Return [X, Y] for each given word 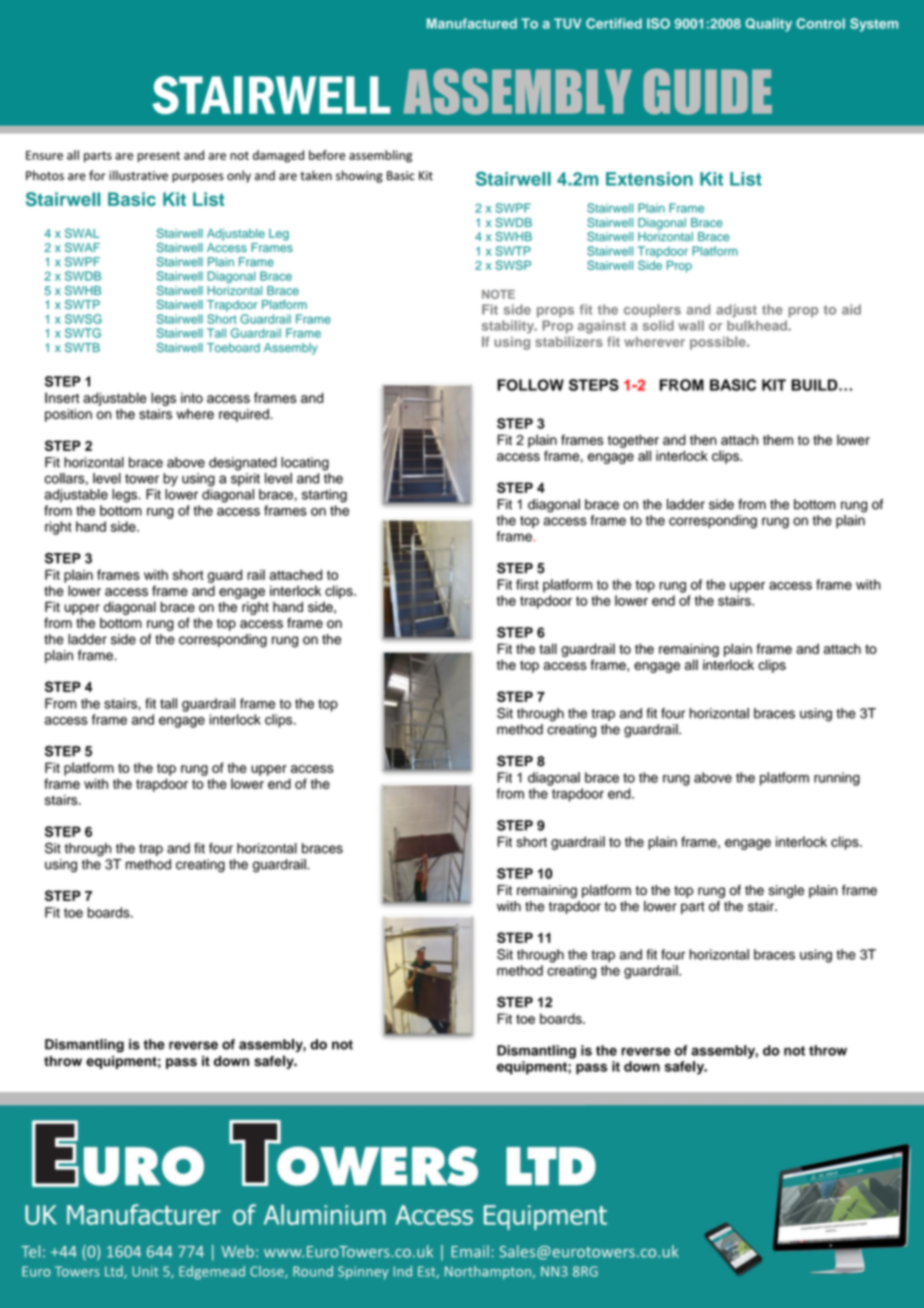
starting [324, 496]
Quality [768, 25]
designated [243, 464]
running [837, 779]
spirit [245, 479]
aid [851, 309]
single [786, 891]
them [778, 440]
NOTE [498, 294]
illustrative [138, 175]
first [527, 584]
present [159, 157]
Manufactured [472, 23]
